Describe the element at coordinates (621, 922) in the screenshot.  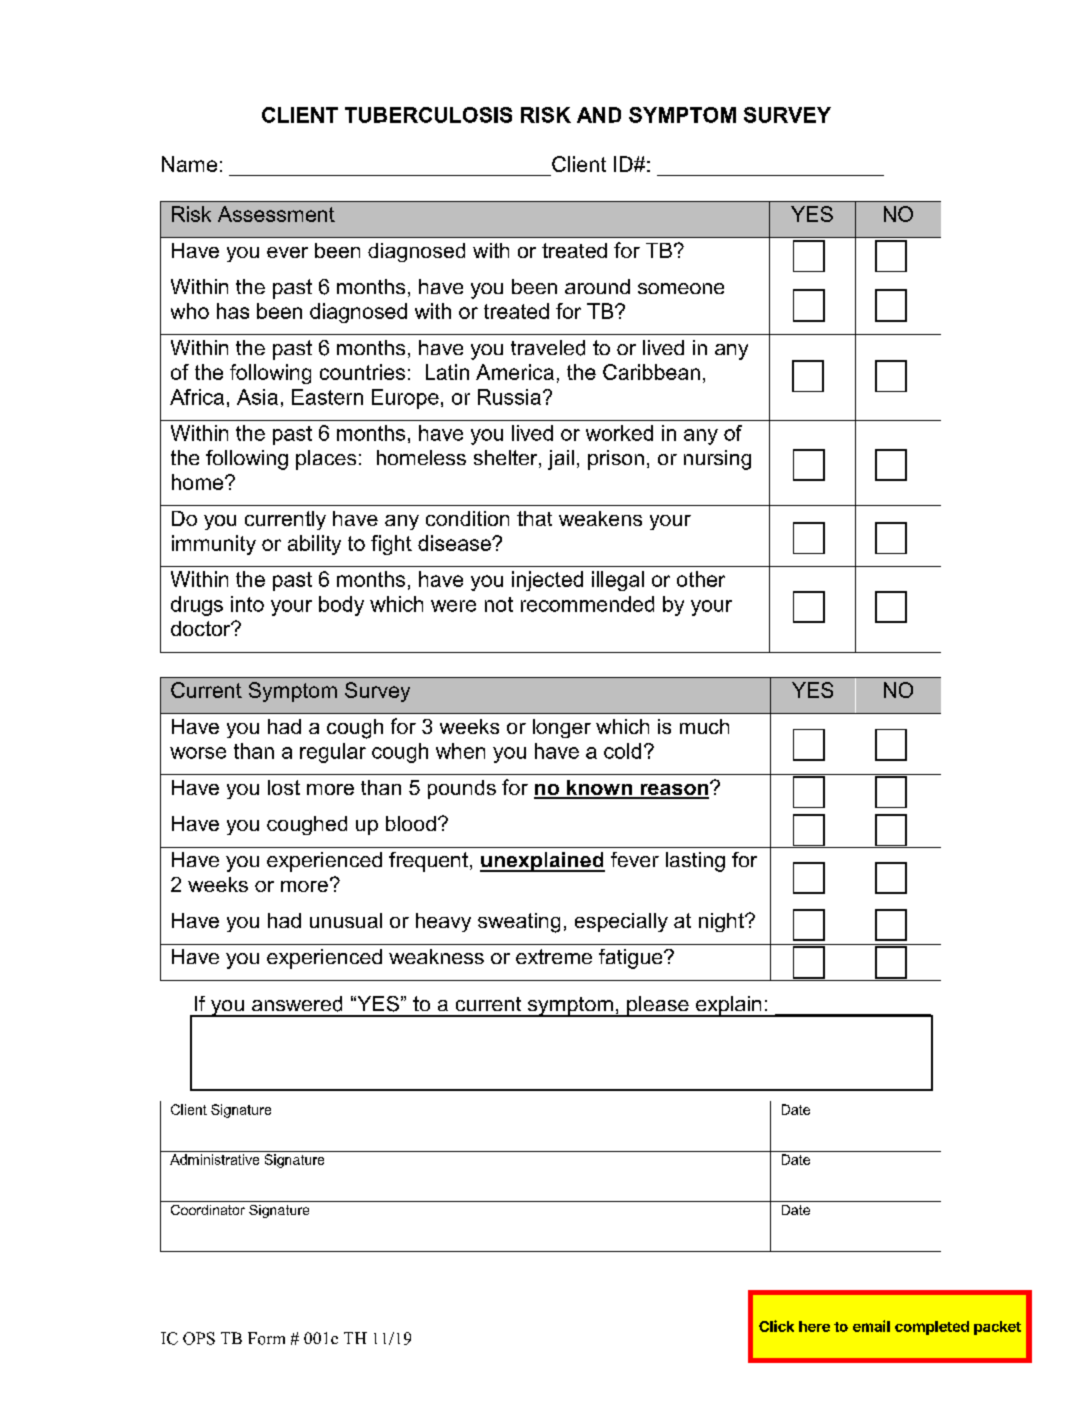
I see `especially` at that location.
